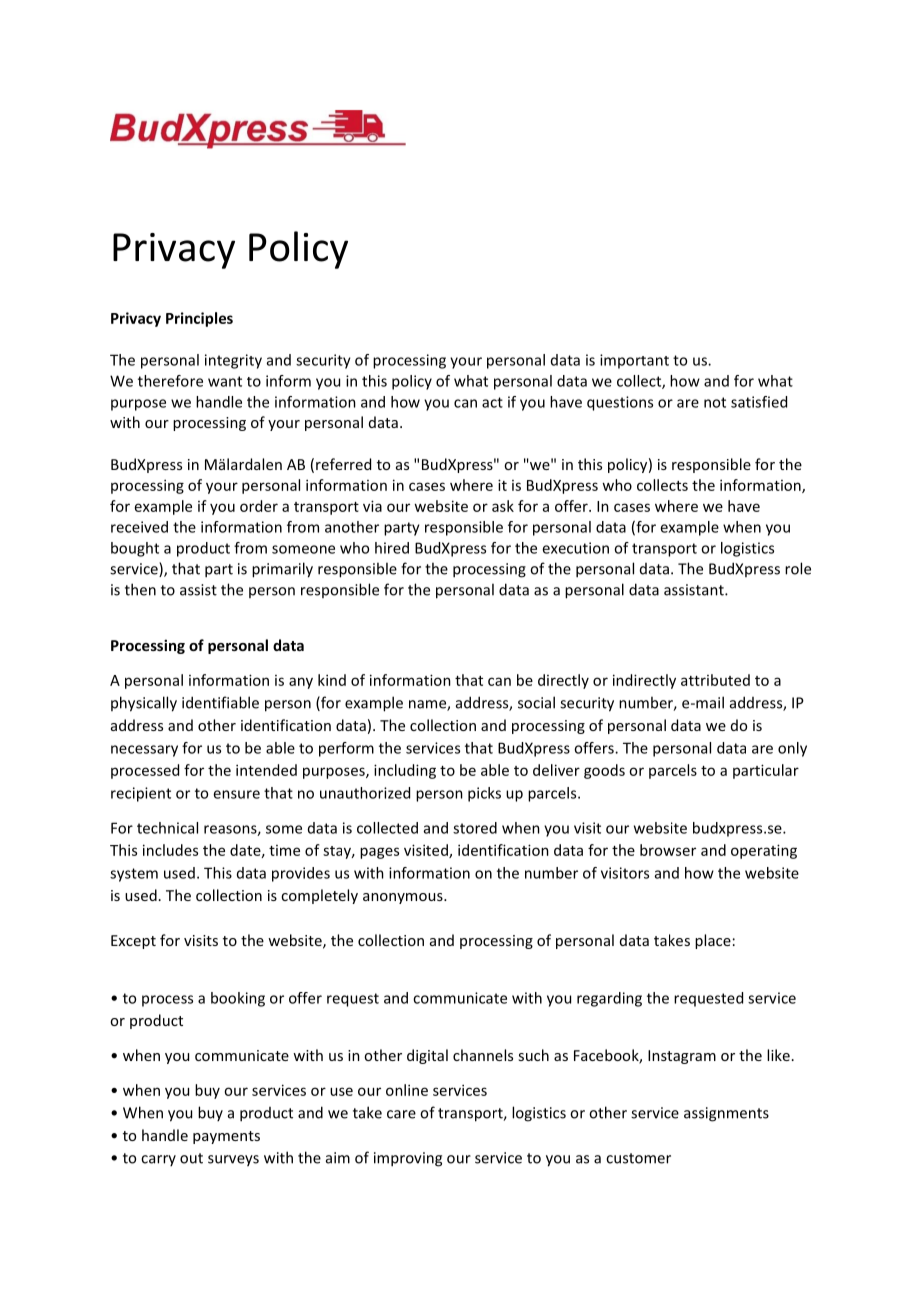  Describe the element at coordinates (792, 749) in the page. I see `only` at that location.
